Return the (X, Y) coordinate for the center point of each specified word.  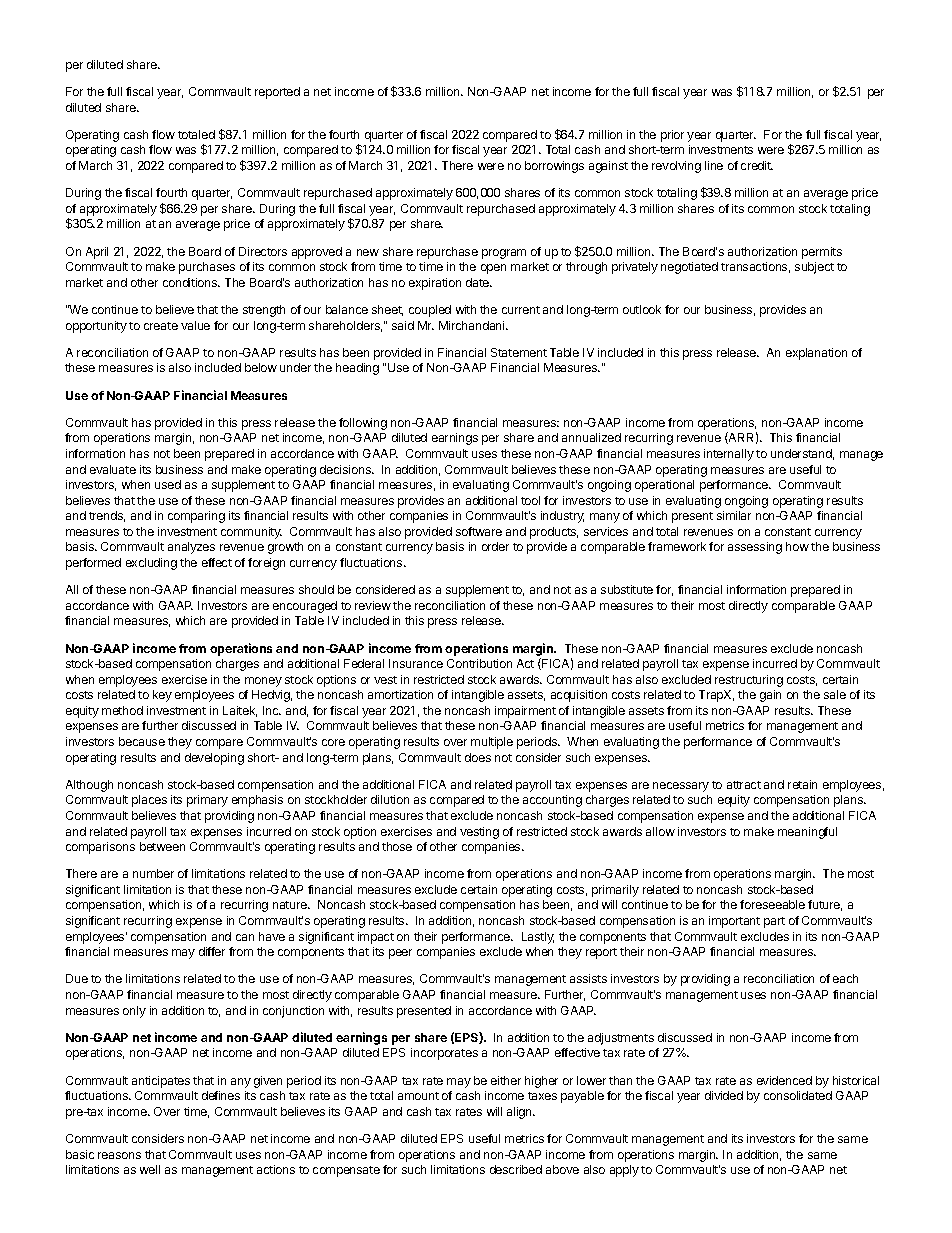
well (150, 1169)
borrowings (554, 167)
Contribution (479, 663)
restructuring (749, 681)
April (97, 253)
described (516, 1169)
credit (757, 165)
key (162, 696)
